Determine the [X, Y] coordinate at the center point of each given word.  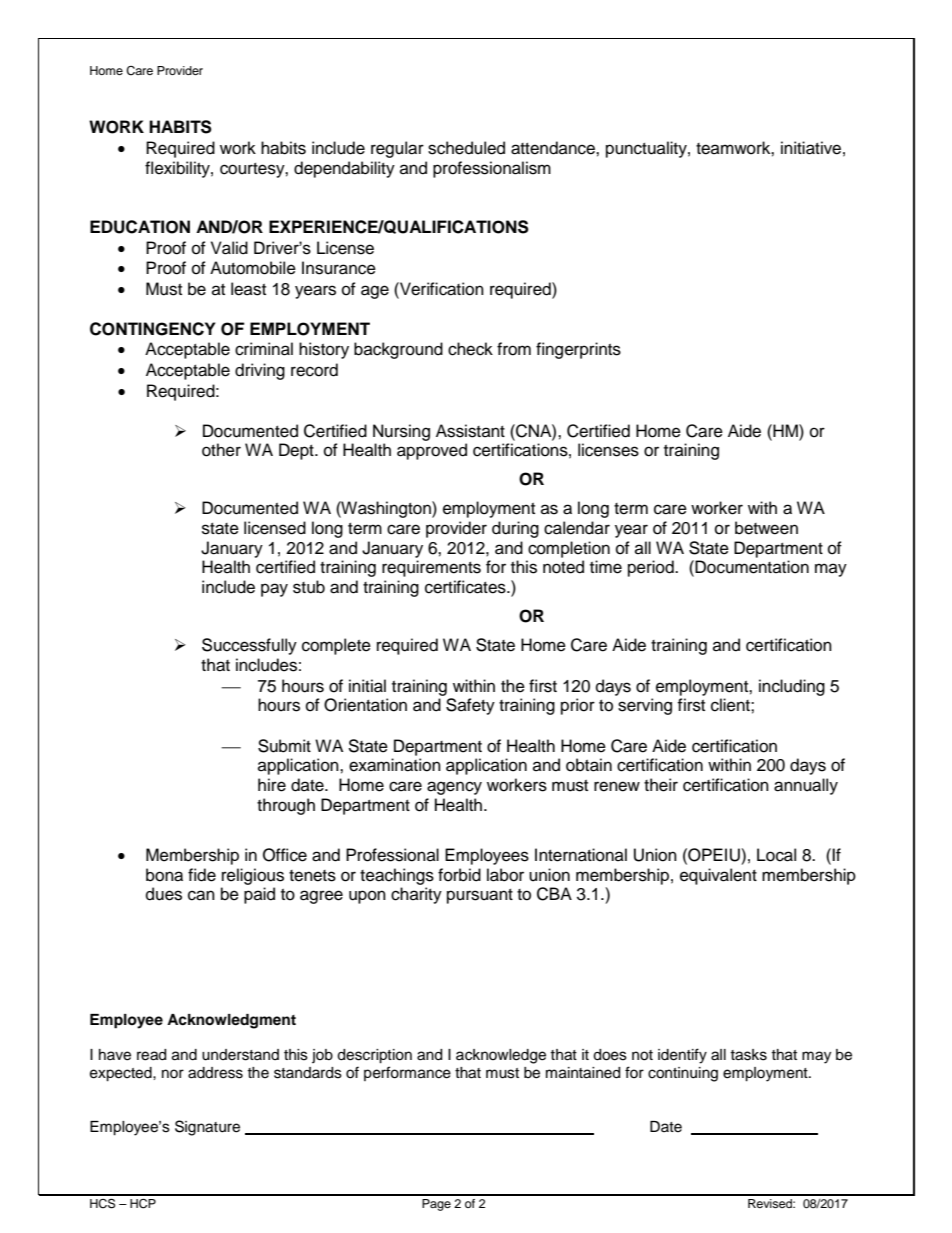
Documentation [752, 567]
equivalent [718, 876]
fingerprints [578, 350]
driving [260, 371]
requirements [431, 568]
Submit [284, 746]
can [201, 895]
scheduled [466, 148]
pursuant [480, 896]
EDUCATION [140, 227]
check [470, 349]
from [514, 349]
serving [645, 706]
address [215, 1073]
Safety [470, 706]
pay [274, 590]
